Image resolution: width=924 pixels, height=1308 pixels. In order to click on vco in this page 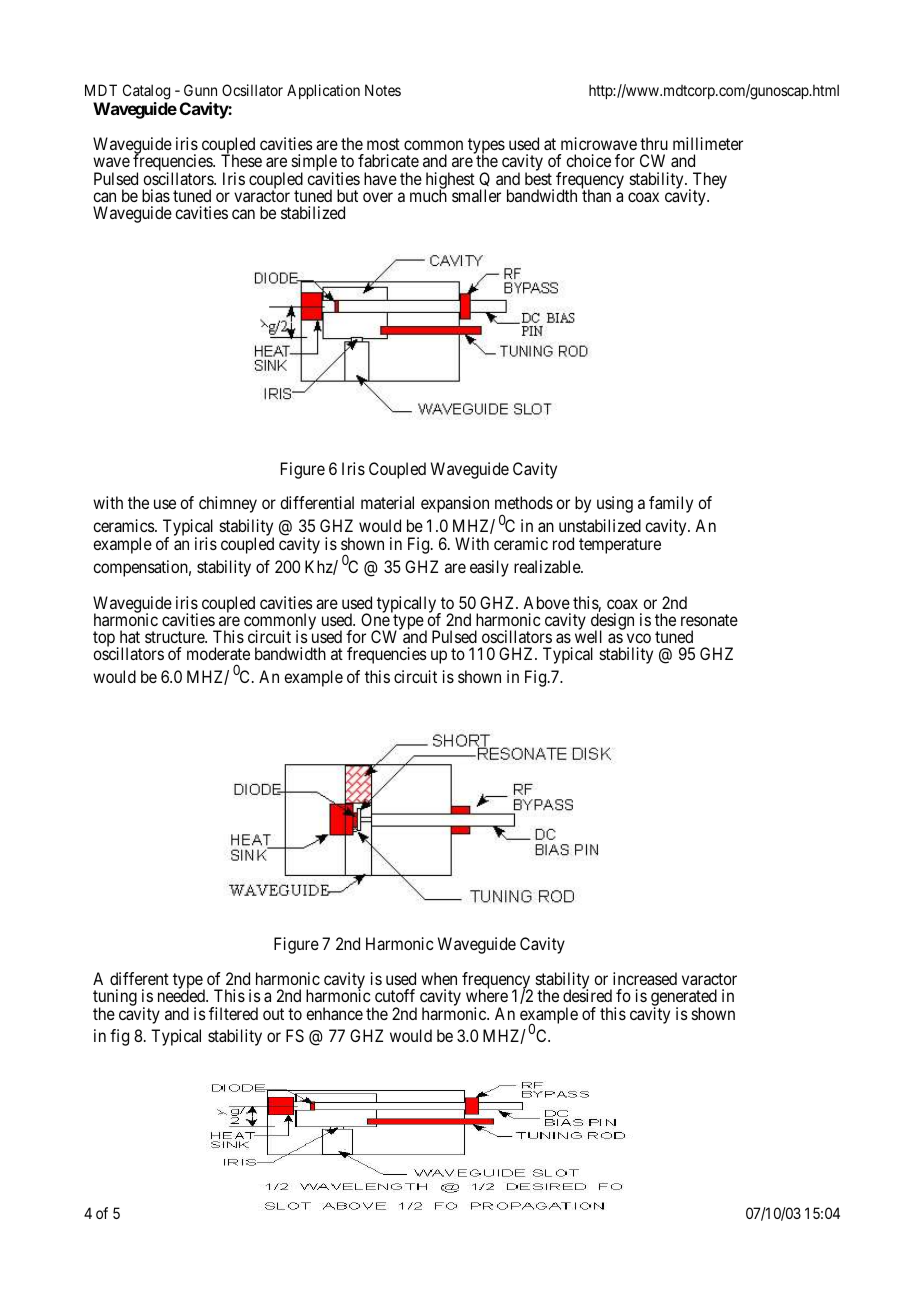, I will do `click(639, 638)`.
